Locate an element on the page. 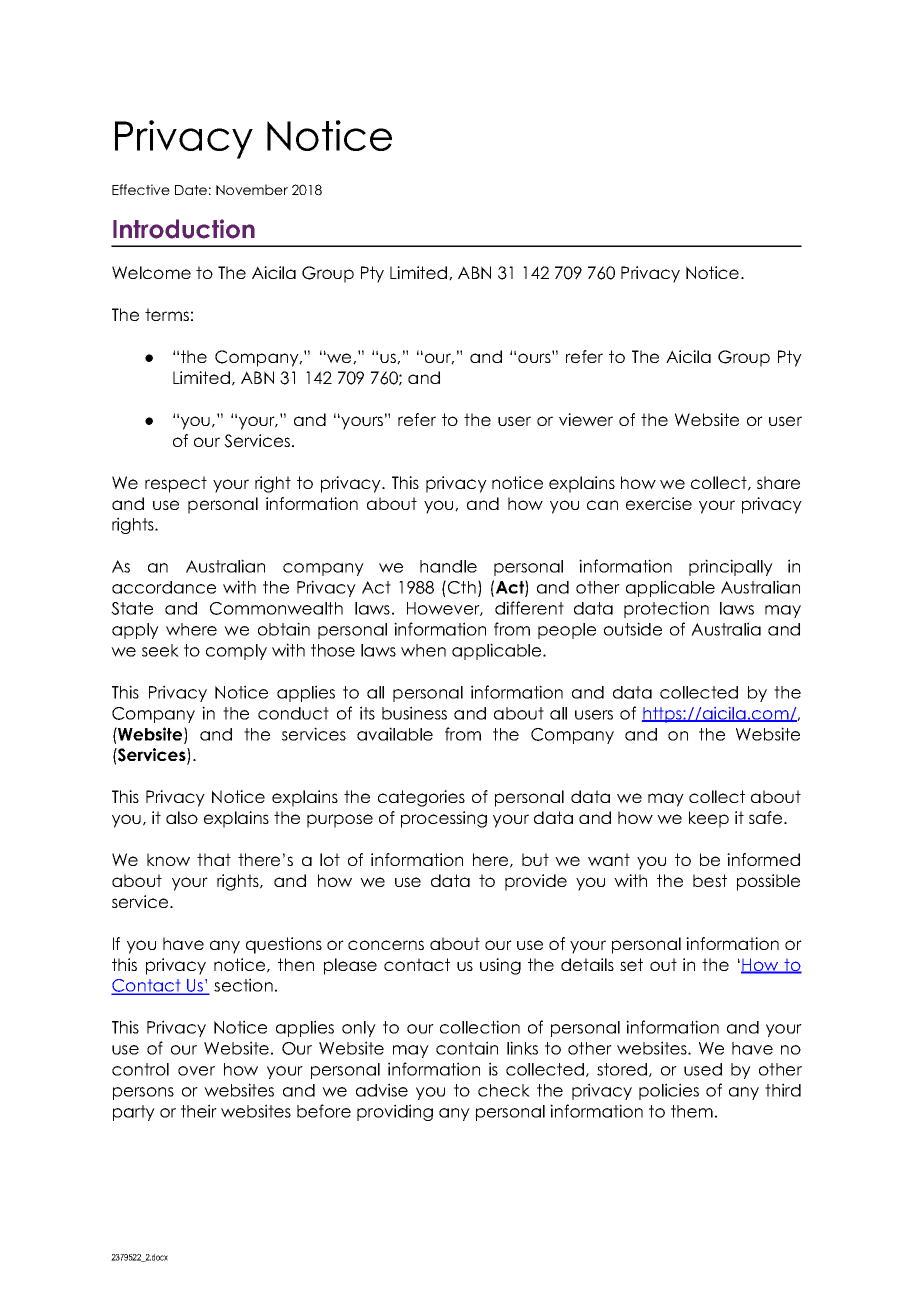 The height and width of the document is (1307, 924). that is located at coordinates (214, 859).
